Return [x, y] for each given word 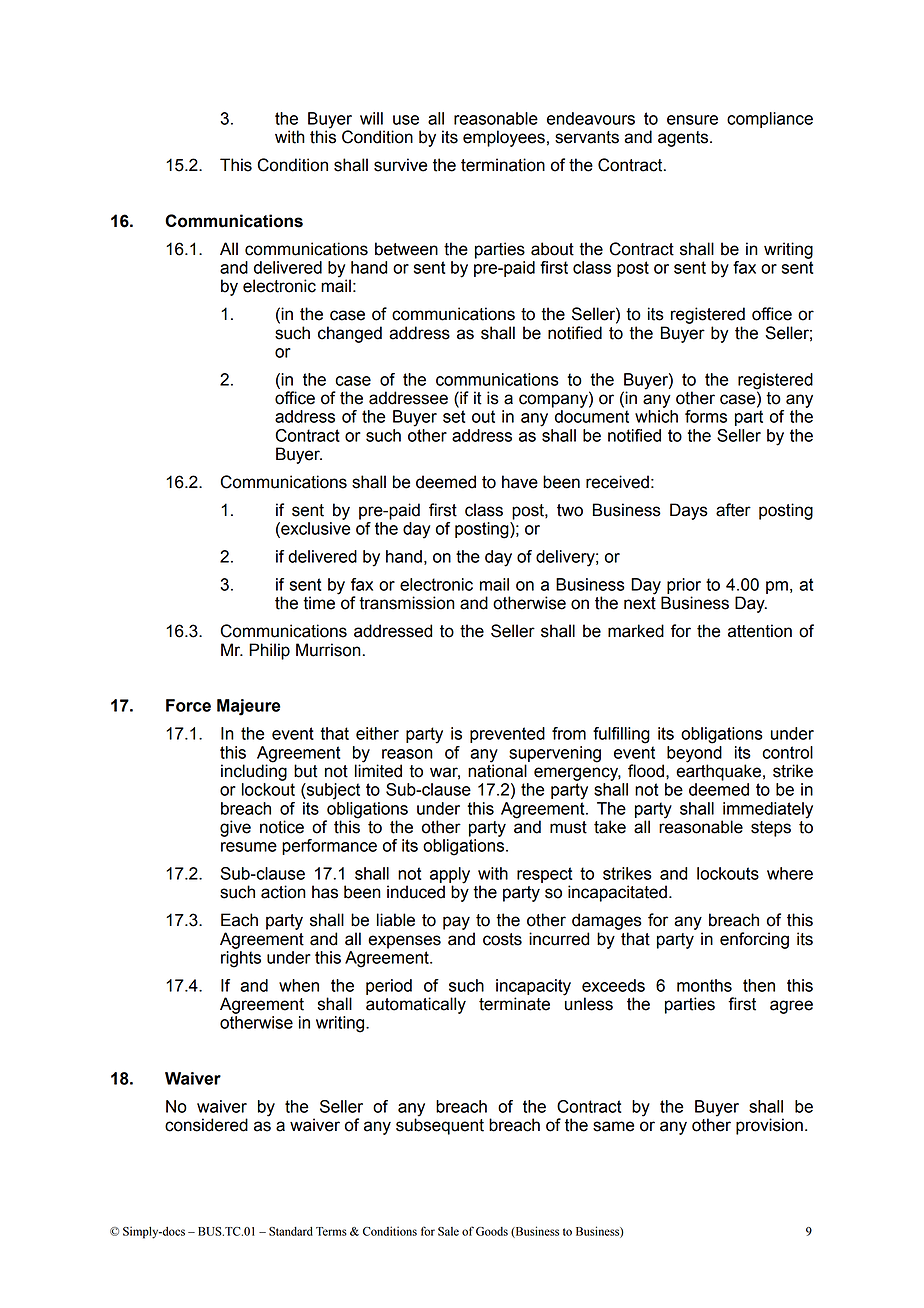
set [454, 416]
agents [684, 139]
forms [706, 416]
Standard [291, 1231]
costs [502, 939]
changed [350, 334]
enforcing [754, 940]
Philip [269, 651]
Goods [492, 1231]
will [371, 118]
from [569, 733]
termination [503, 165]
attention [760, 631]
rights [241, 959]
